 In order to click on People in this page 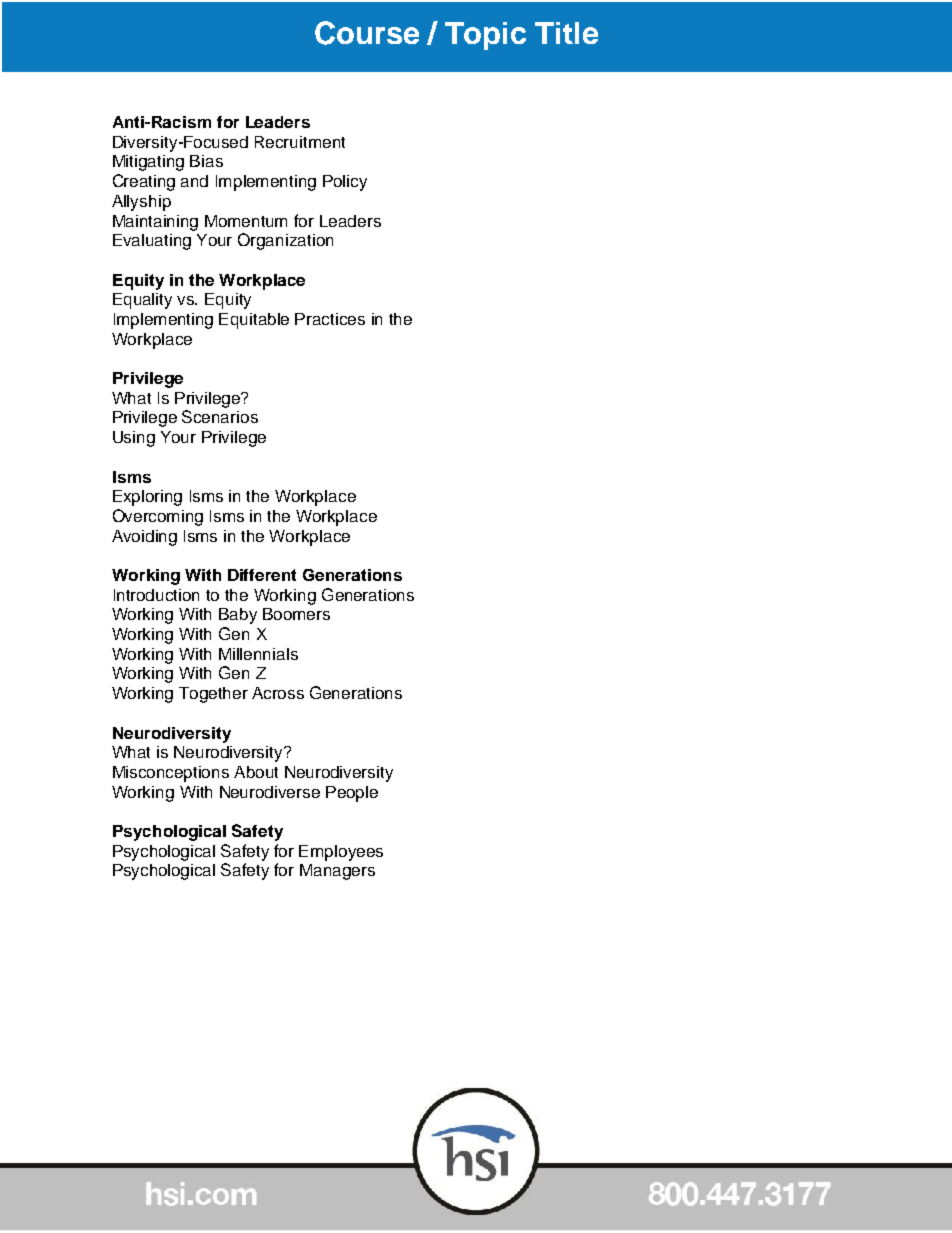, I will do `click(352, 794)`.
